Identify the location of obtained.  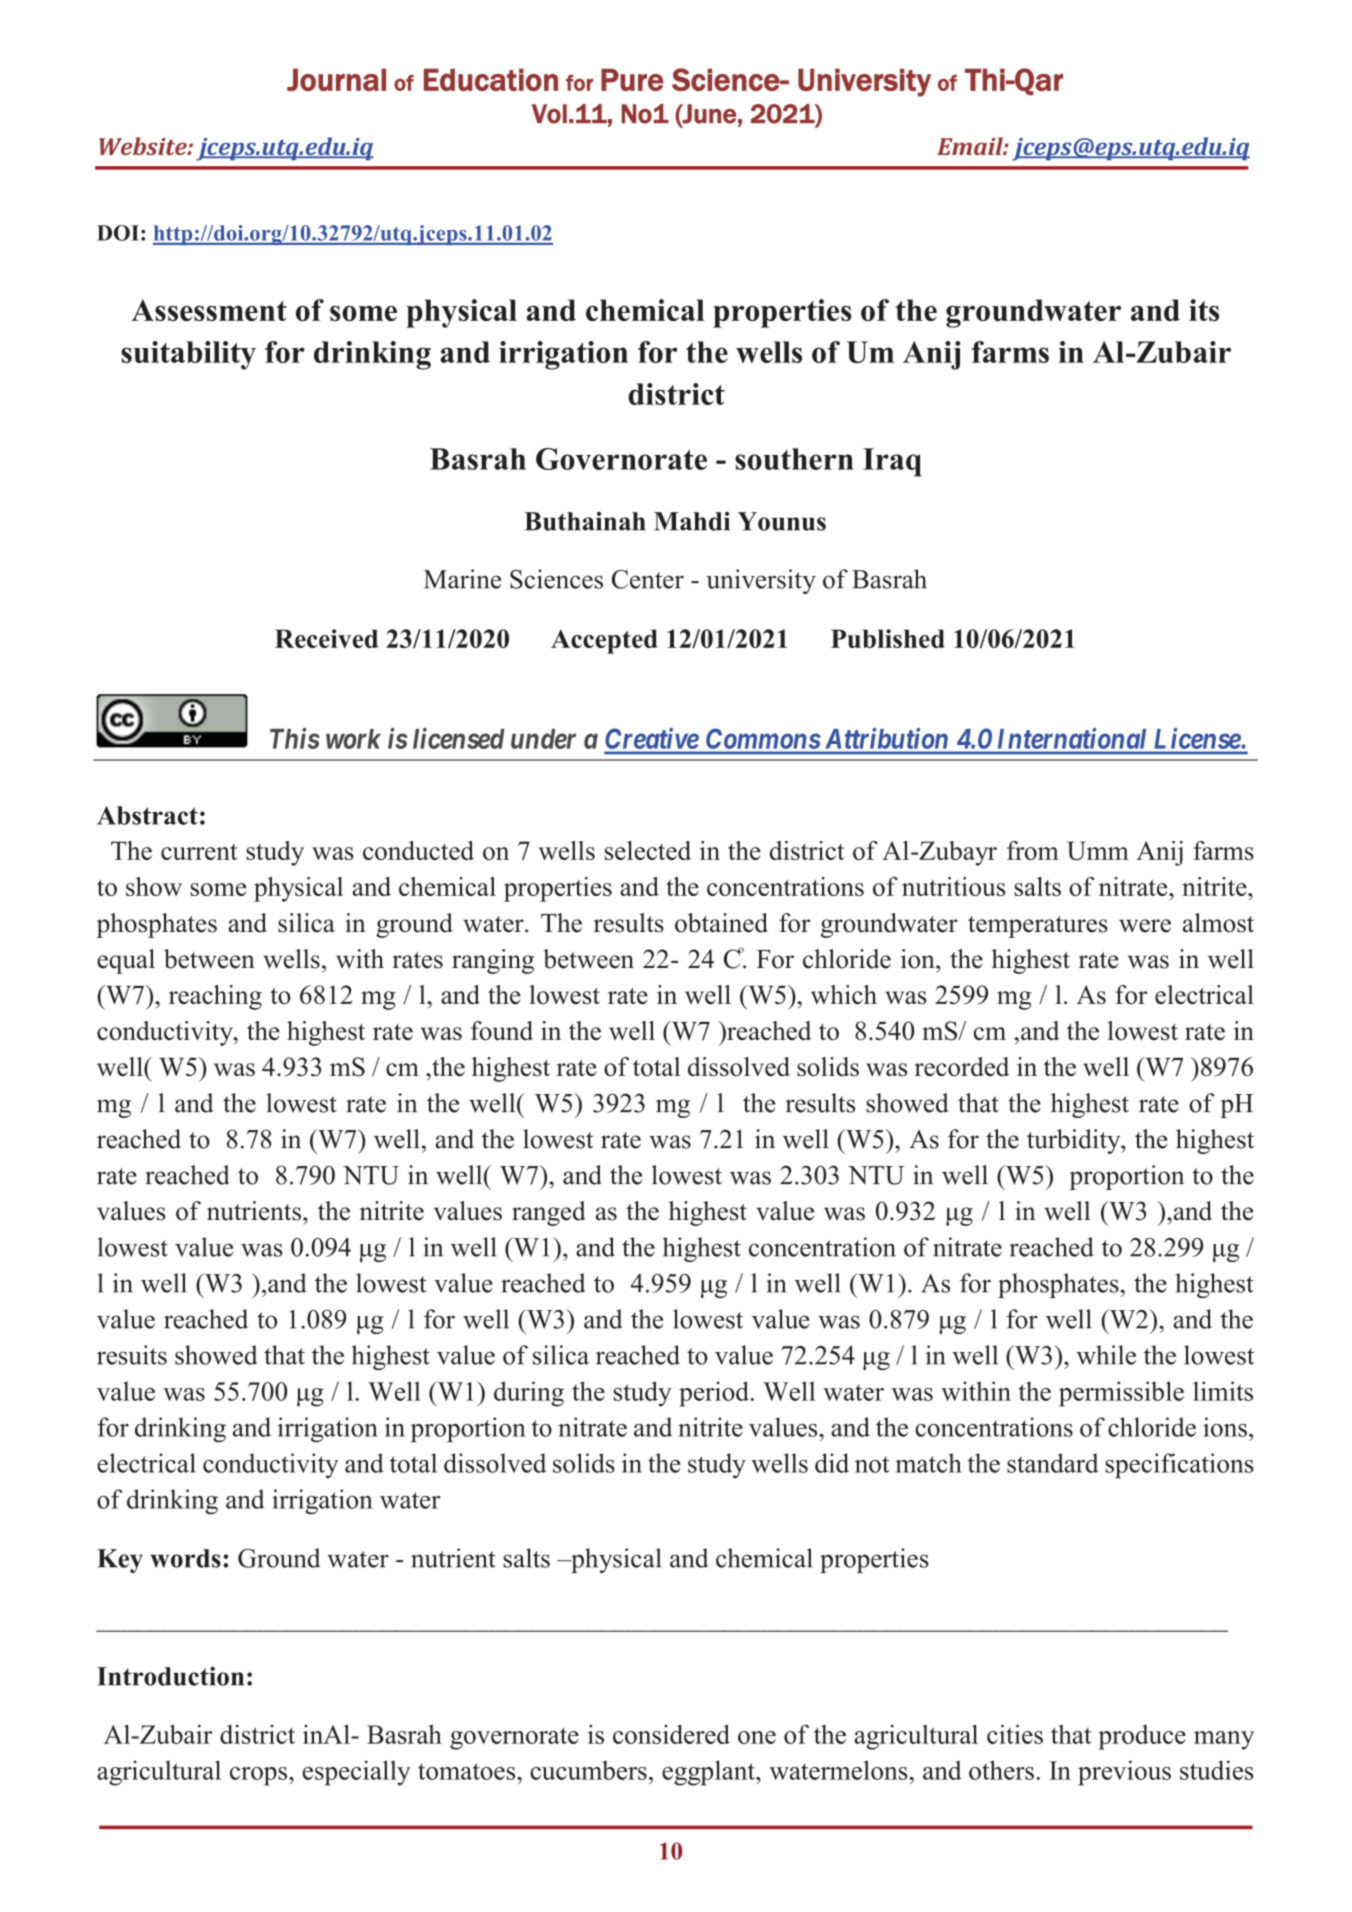
(721, 923).
